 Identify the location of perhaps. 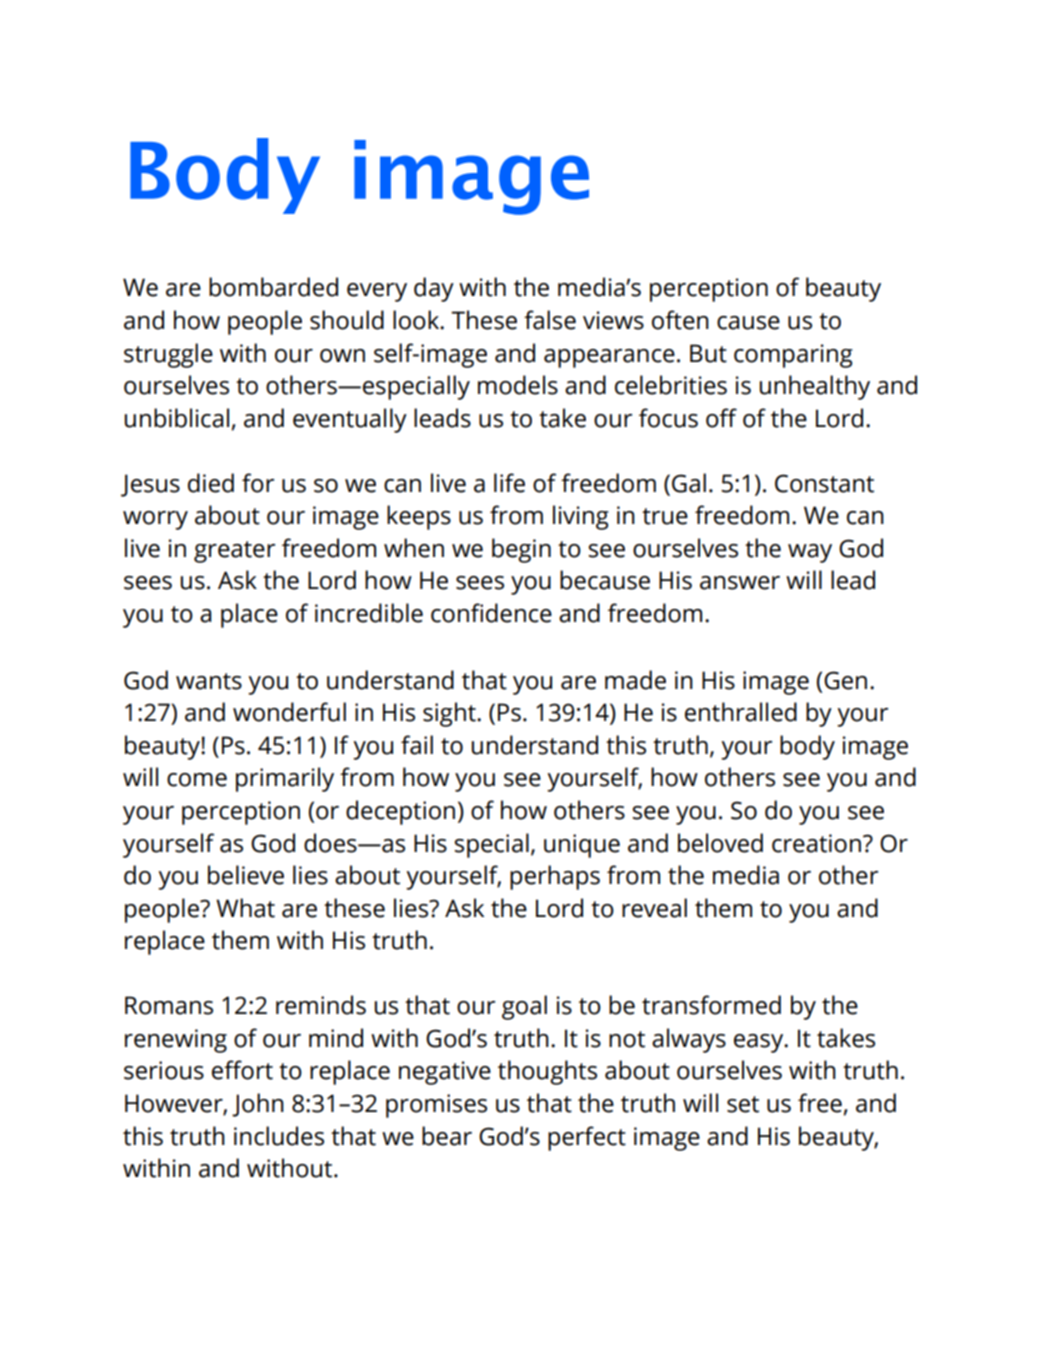
(555, 877).
